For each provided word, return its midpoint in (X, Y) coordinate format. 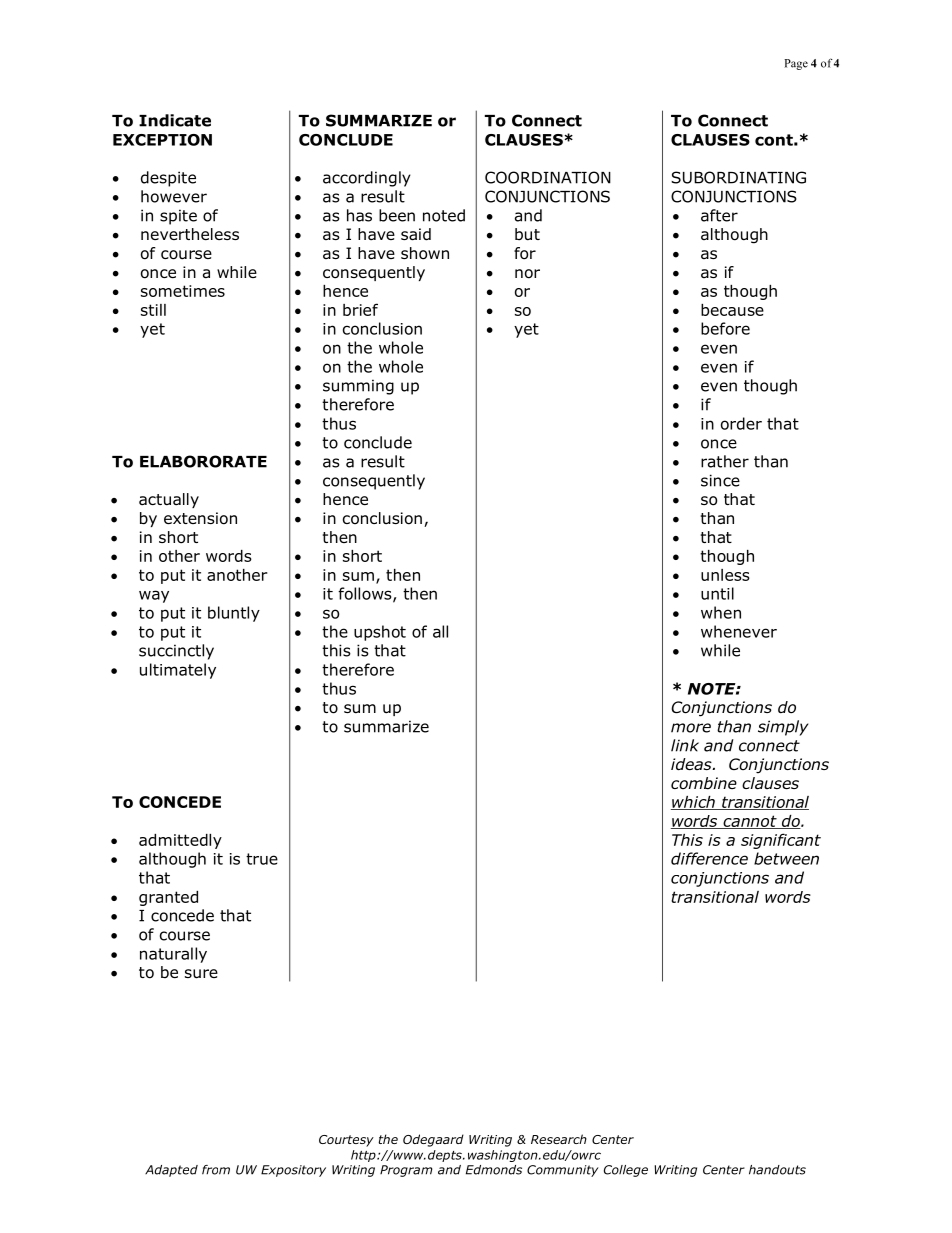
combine (704, 783)
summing (358, 387)
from (216, 1170)
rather (725, 461)
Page (796, 64)
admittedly (180, 841)
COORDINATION (548, 177)
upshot (380, 633)
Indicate (175, 120)
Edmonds (494, 1170)
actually (169, 500)
